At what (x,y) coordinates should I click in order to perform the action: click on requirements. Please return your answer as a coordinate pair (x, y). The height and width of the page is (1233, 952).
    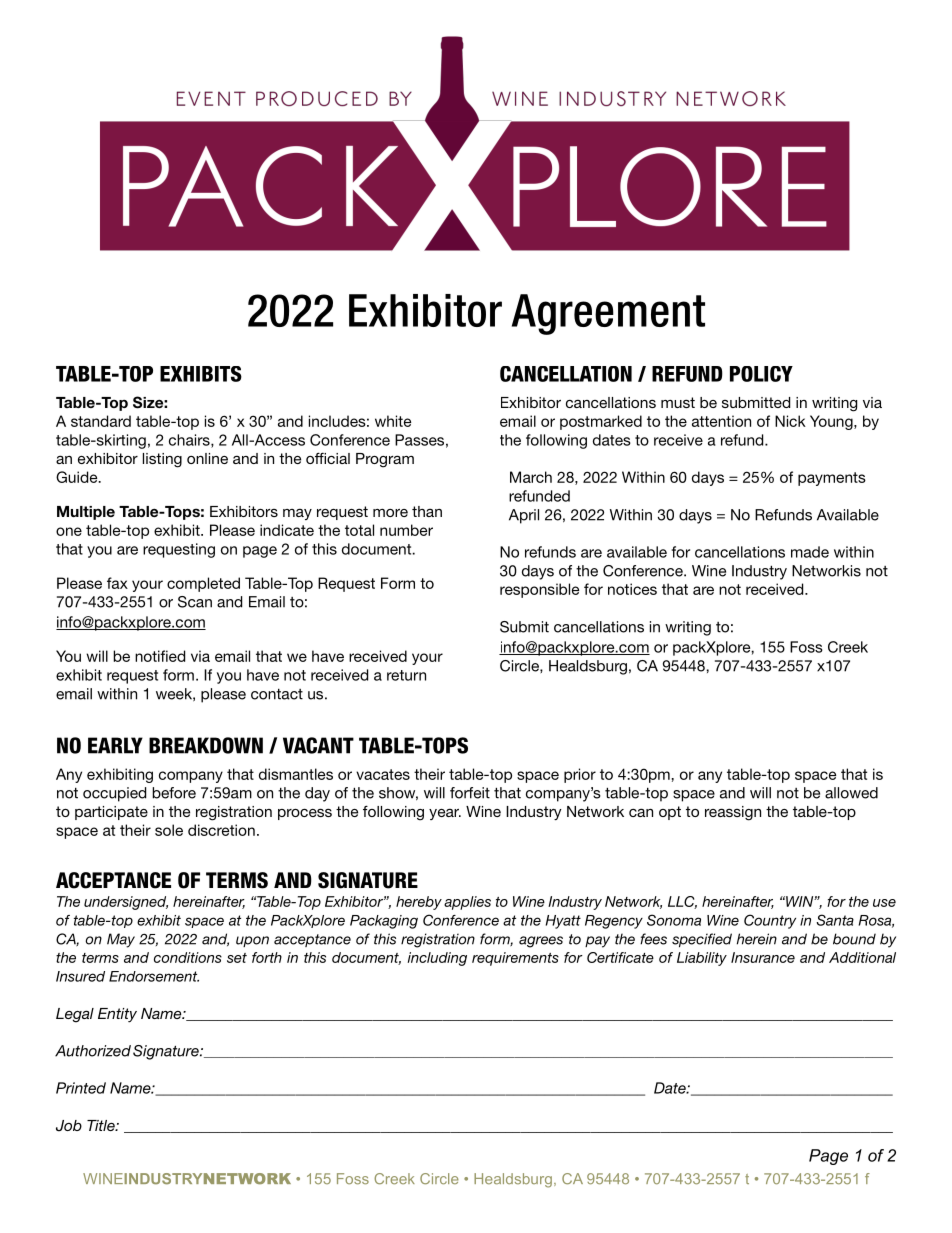
    Looking at the image, I should click on (515, 959).
